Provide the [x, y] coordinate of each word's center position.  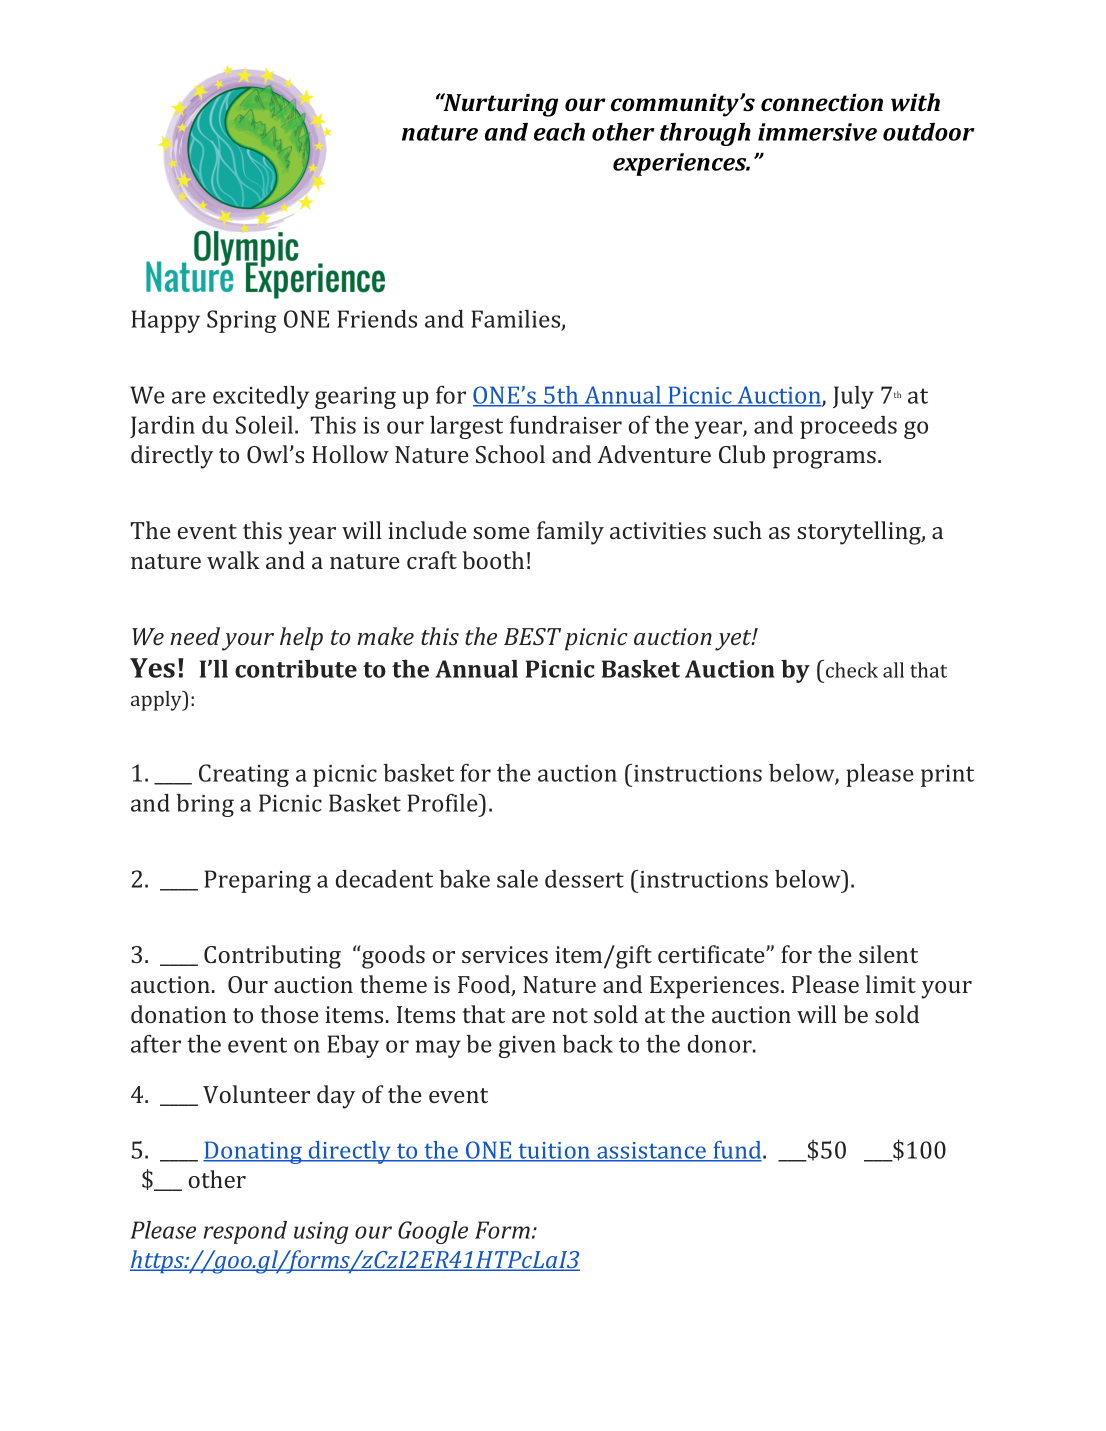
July [853, 397]
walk [233, 560]
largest [466, 427]
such [737, 530]
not [570, 1015]
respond [245, 1232]
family [570, 533]
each [559, 132]
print [947, 776]
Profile [443, 803]
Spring [242, 321]
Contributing [272, 957]
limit [891, 984]
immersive [817, 132]
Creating [244, 775]
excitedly [261, 397]
